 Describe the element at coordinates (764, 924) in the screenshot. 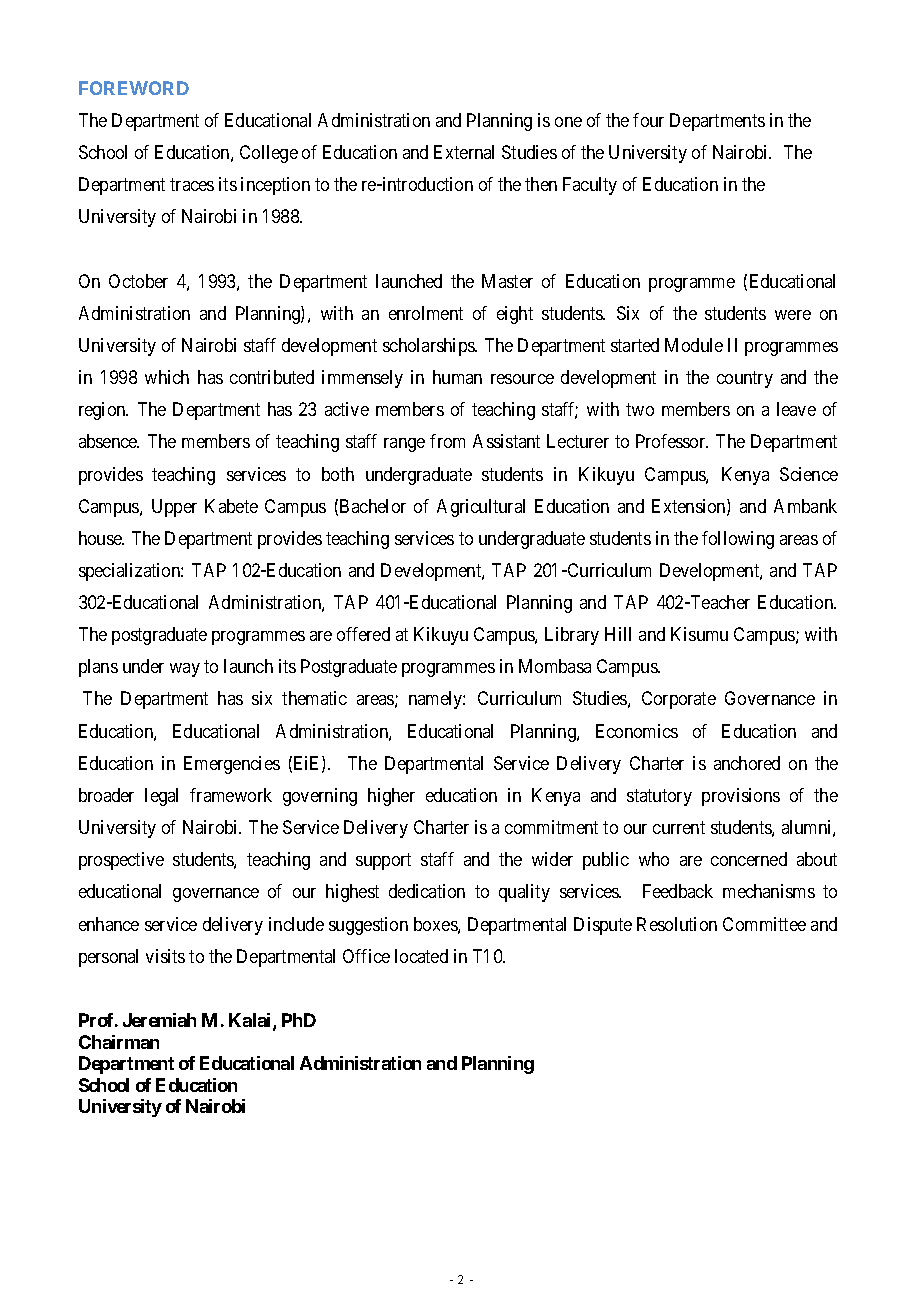

I see `Committee` at that location.
